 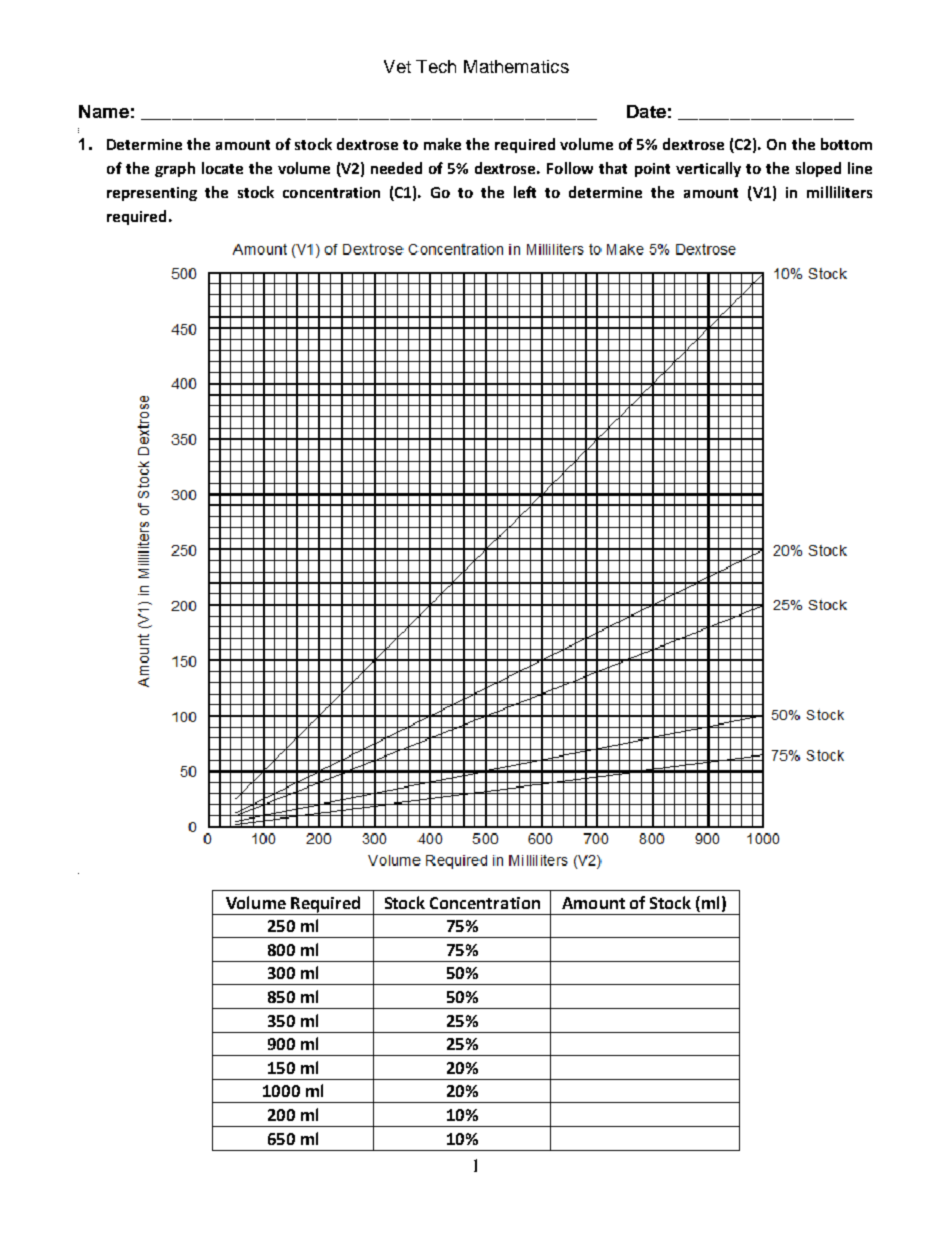 What do you see at coordinates (397, 66) in the page?
I see `Vet` at bounding box center [397, 66].
